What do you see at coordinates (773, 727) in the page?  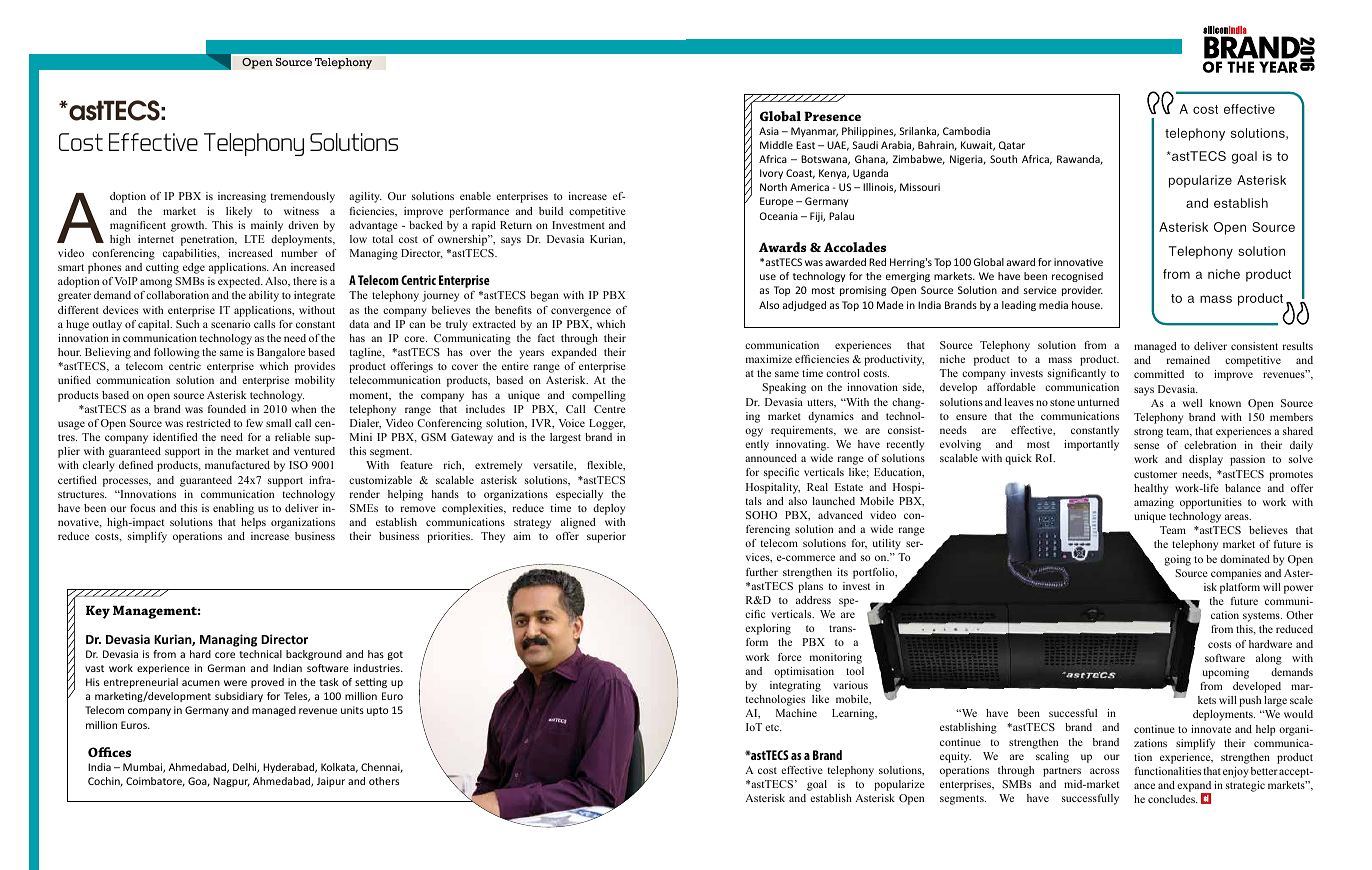 I see `etc` at bounding box center [773, 727].
